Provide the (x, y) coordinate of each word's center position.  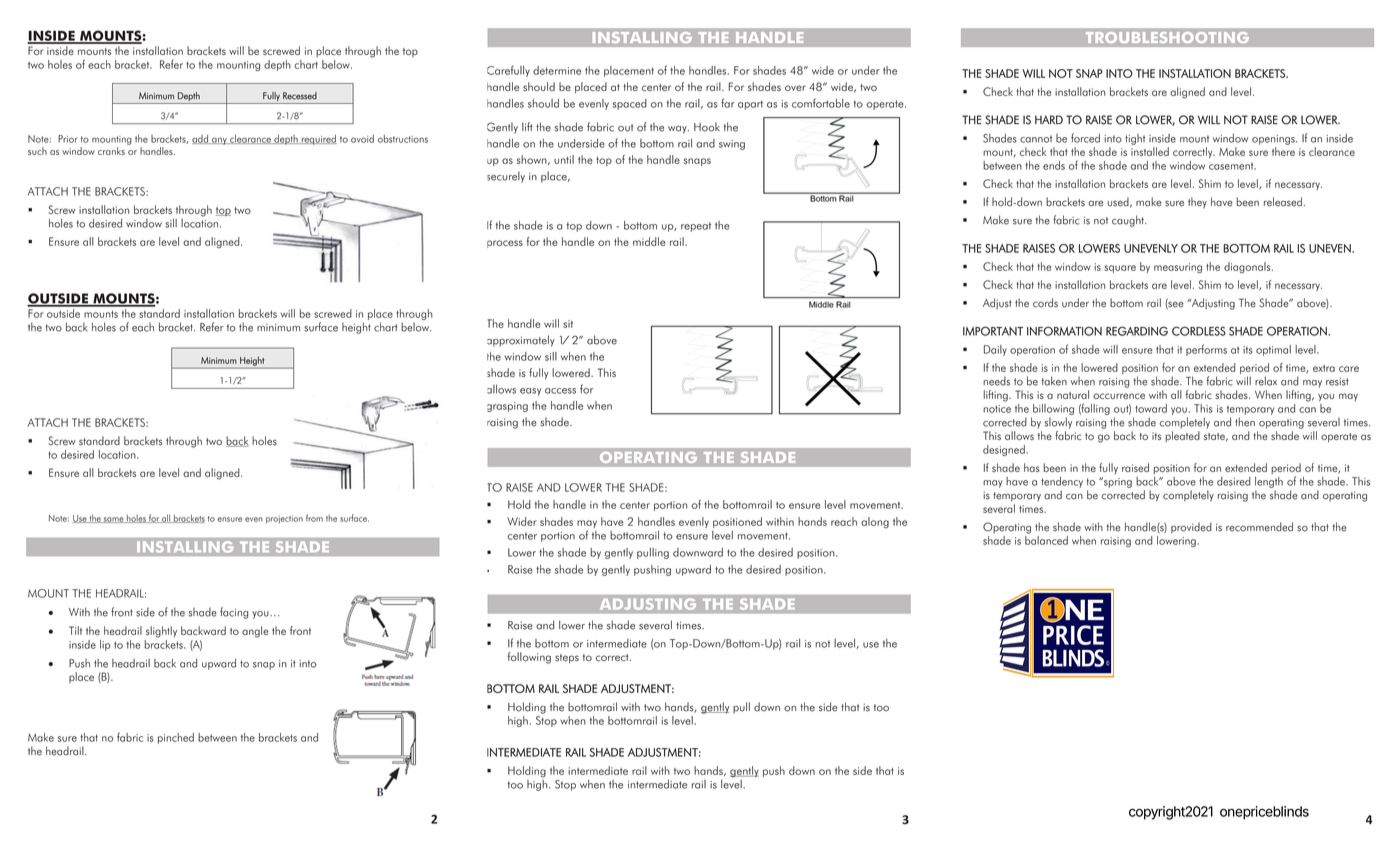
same (114, 520)
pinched (176, 738)
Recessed (300, 96)
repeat (696, 227)
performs (1206, 350)
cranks (111, 151)
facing (234, 613)
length (1269, 482)
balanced (1046, 539)
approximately (521, 341)
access (560, 391)
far (728, 103)
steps (567, 659)
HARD (1049, 119)
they (1197, 203)
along (875, 522)
